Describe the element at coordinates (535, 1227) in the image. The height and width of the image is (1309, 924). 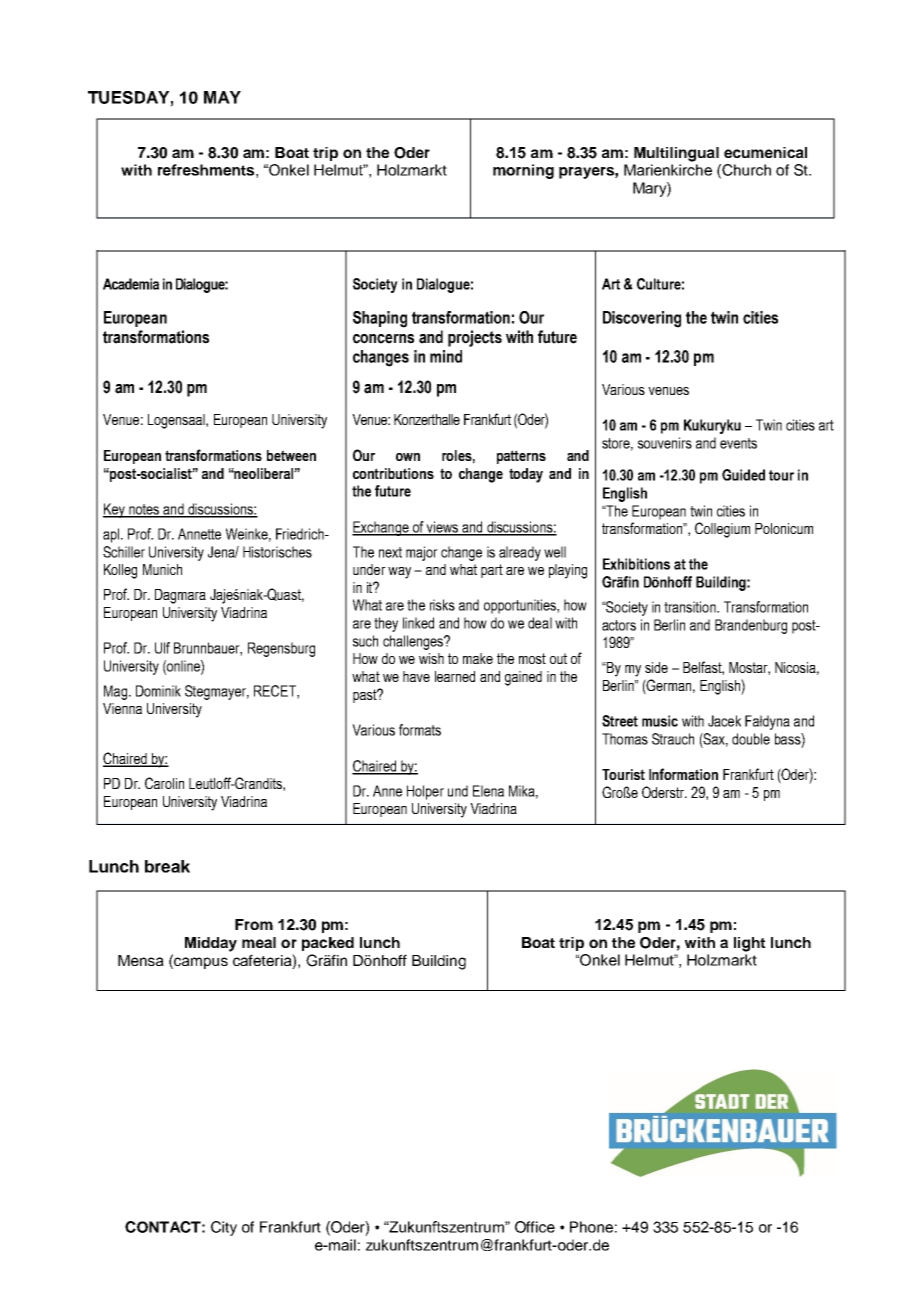
I see `Office` at that location.
